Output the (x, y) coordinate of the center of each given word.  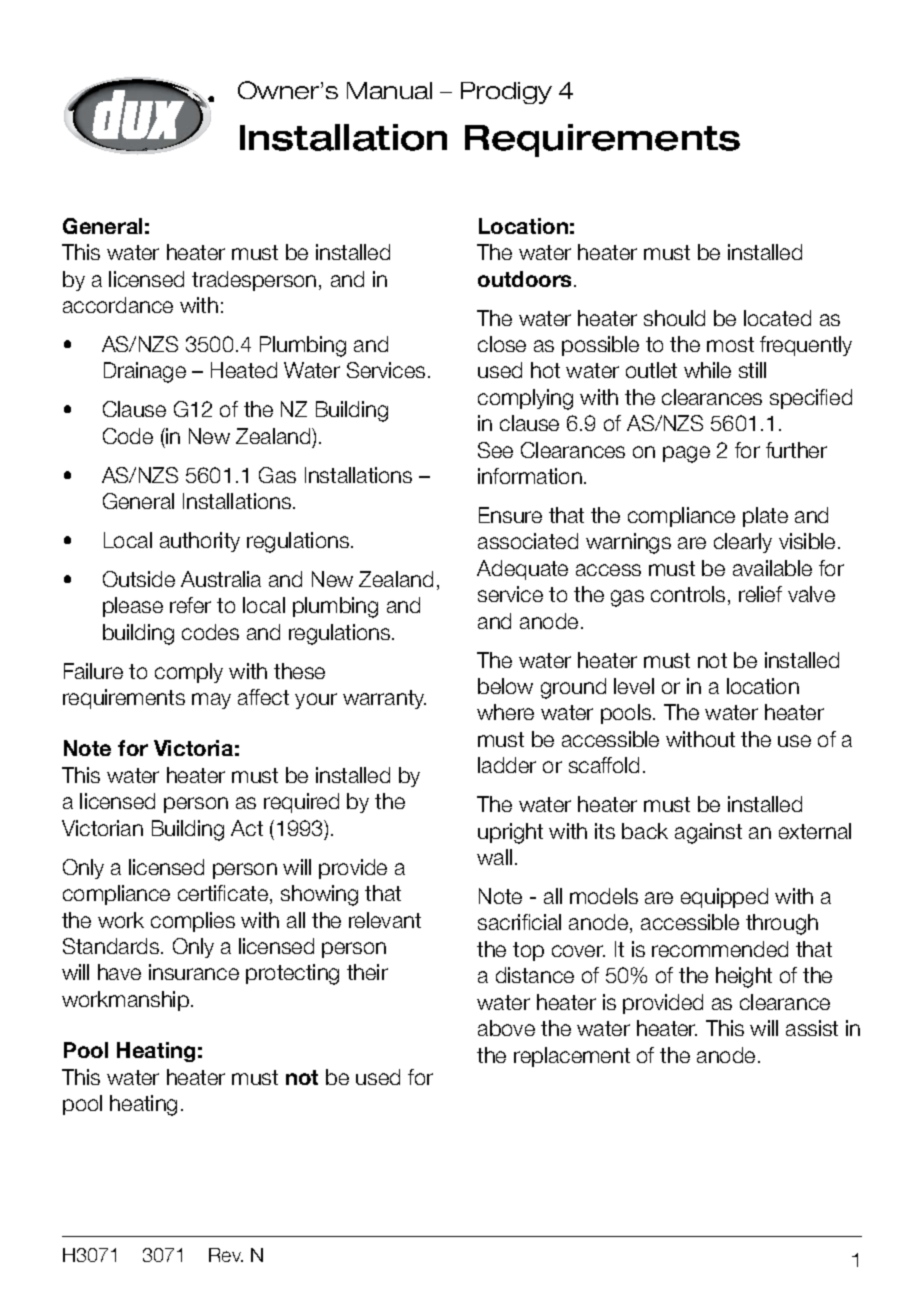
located (777, 318)
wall (494, 857)
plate (765, 517)
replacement (572, 1057)
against (708, 833)
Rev (226, 1255)
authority (200, 542)
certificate (223, 893)
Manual (389, 90)
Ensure (510, 515)
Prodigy (506, 93)
